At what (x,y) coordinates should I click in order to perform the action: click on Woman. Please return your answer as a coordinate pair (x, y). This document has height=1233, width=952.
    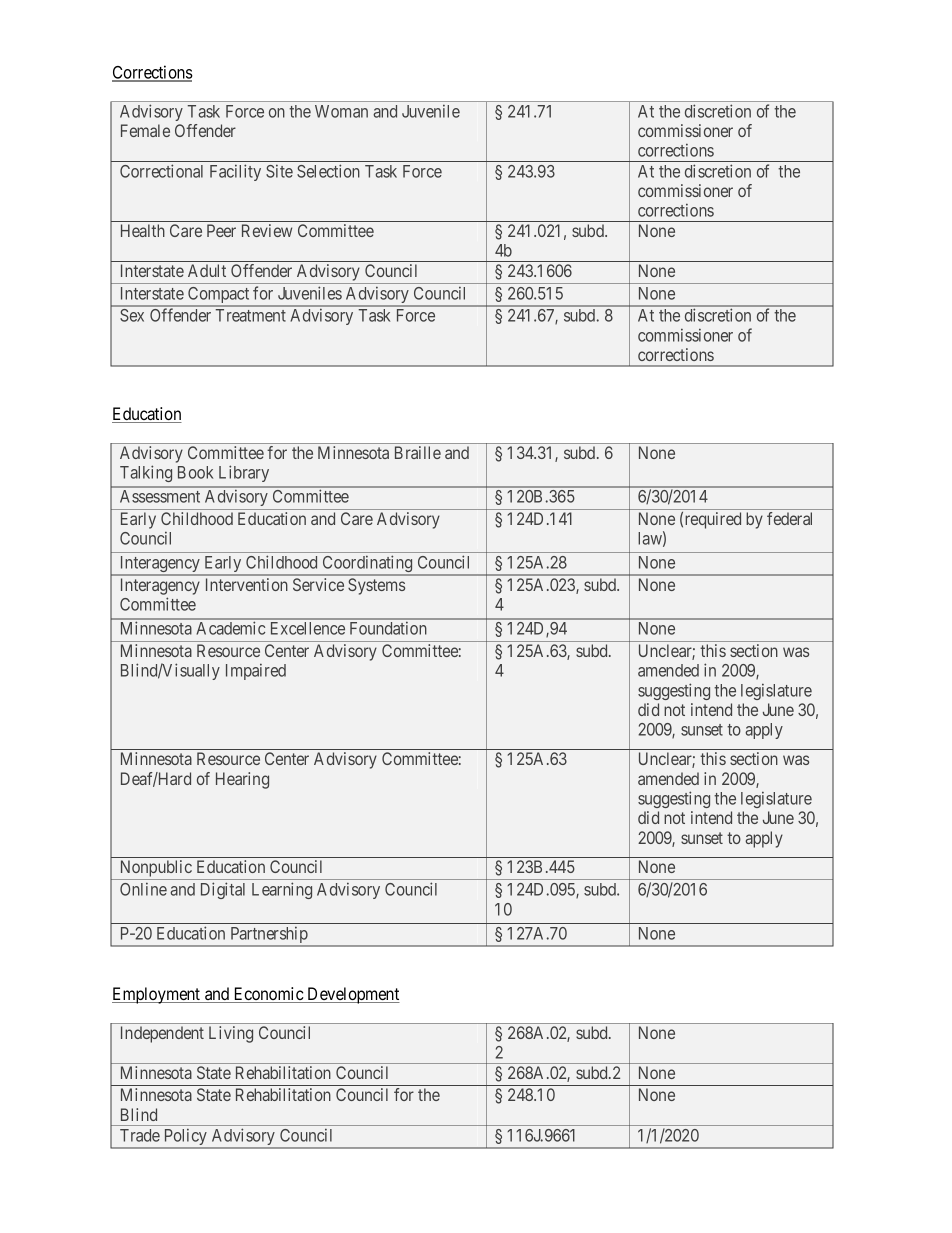
    Looking at the image, I should click on (341, 111).
